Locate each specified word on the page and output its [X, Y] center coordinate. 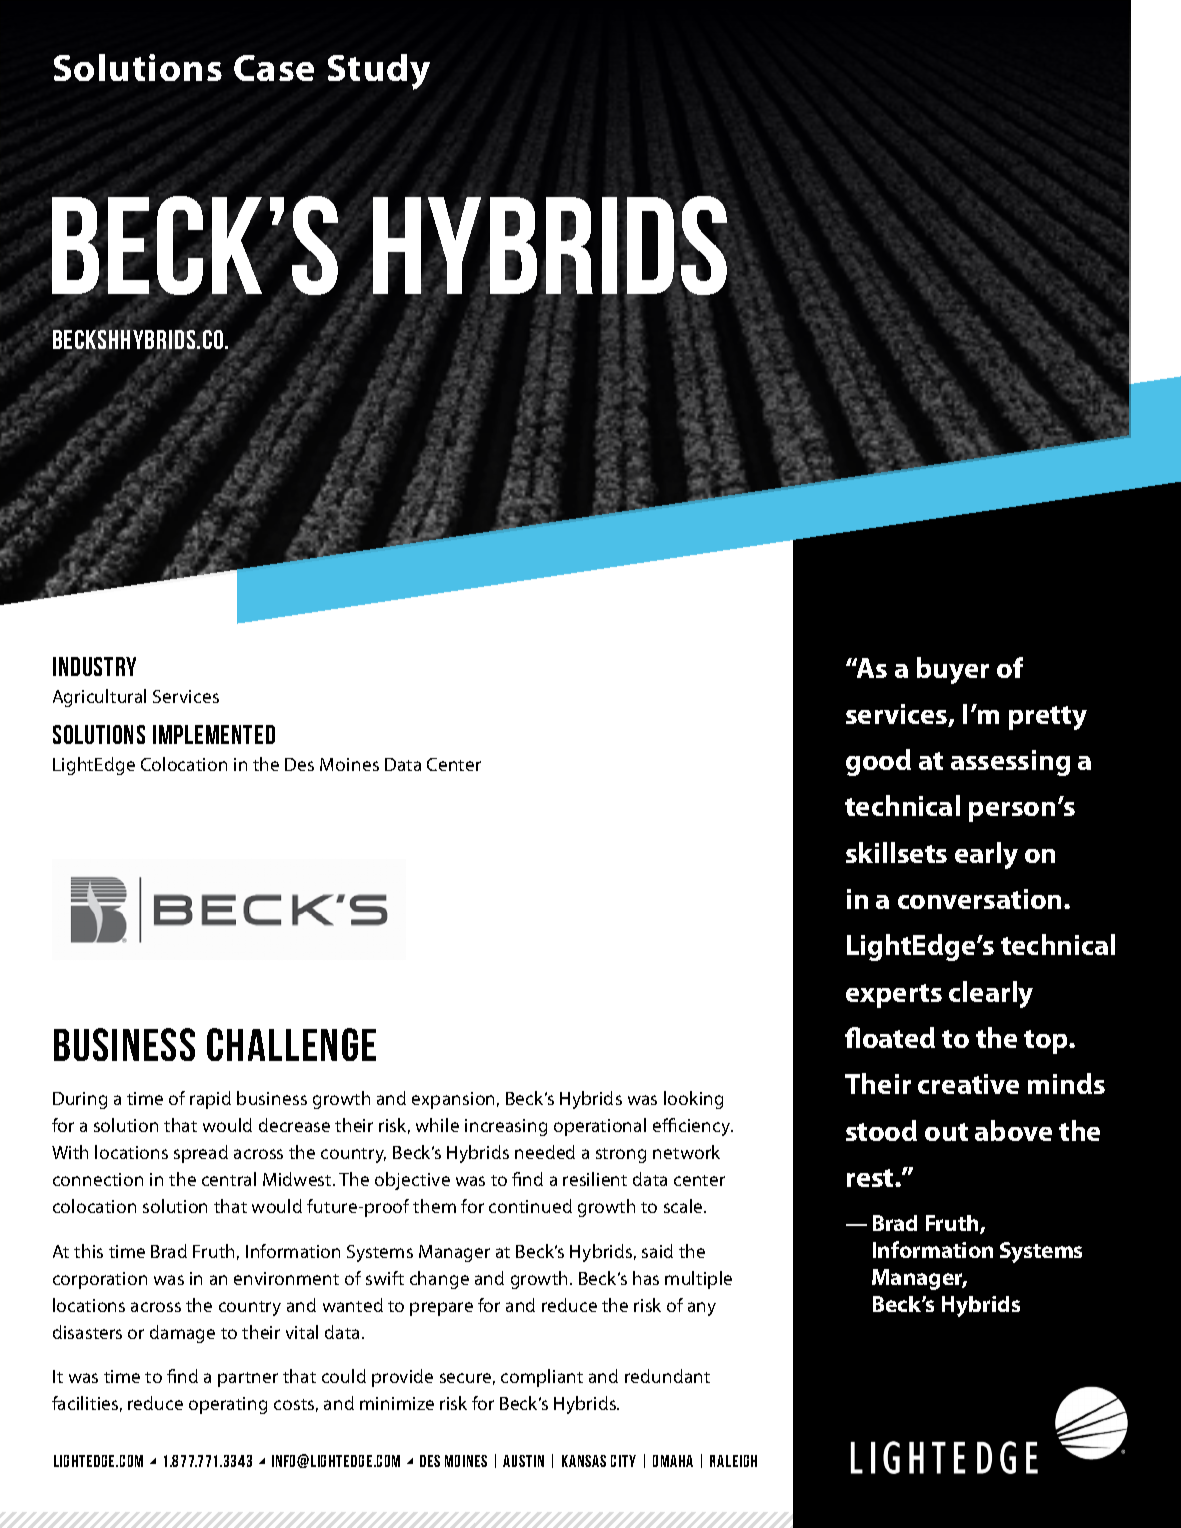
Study [379, 72]
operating [228, 1405]
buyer [953, 670]
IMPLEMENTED [214, 734]
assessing [1010, 763]
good [878, 762]
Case [274, 68]
